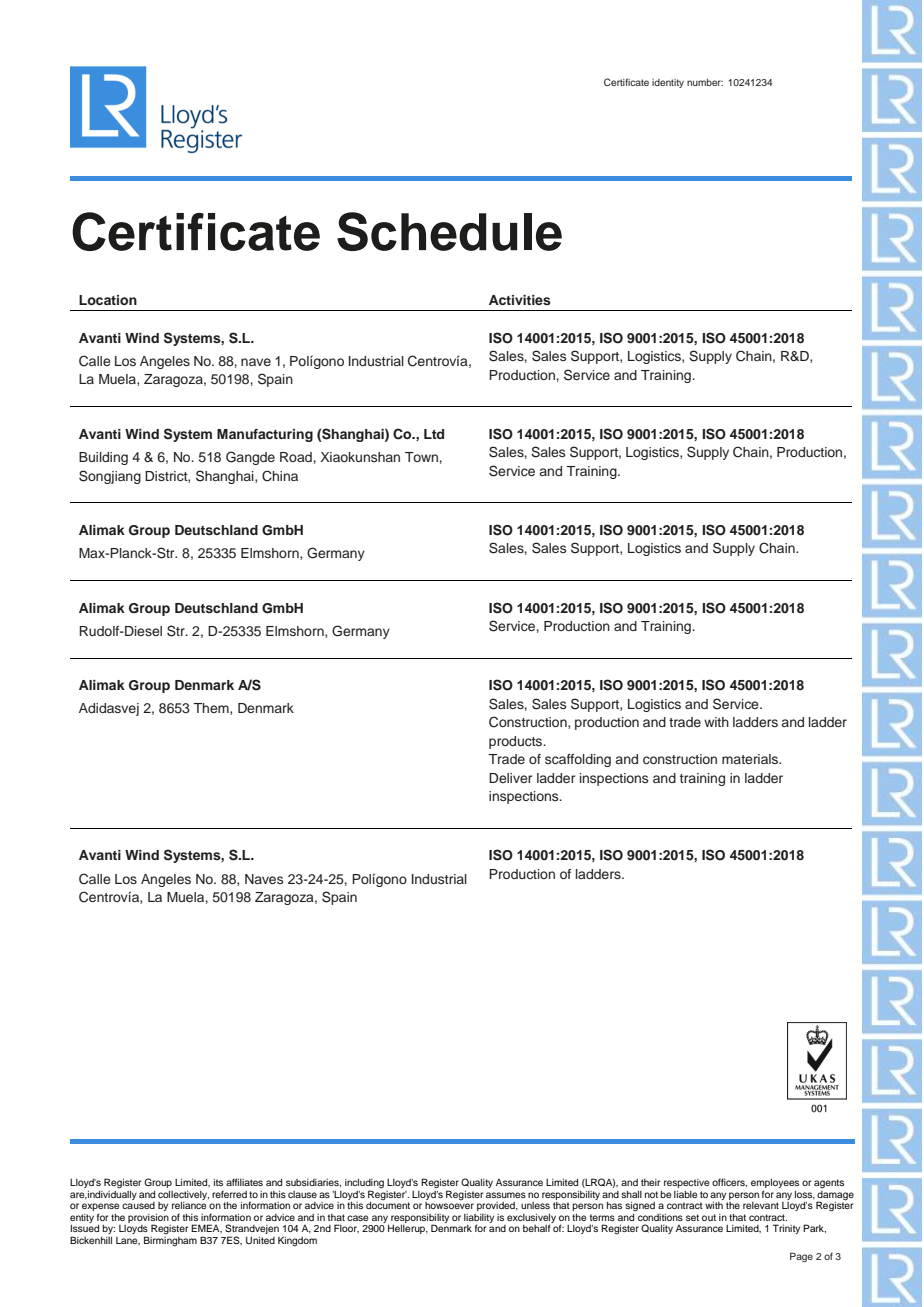  Describe the element at coordinates (751, 759) in the image. I see `materials` at that location.
